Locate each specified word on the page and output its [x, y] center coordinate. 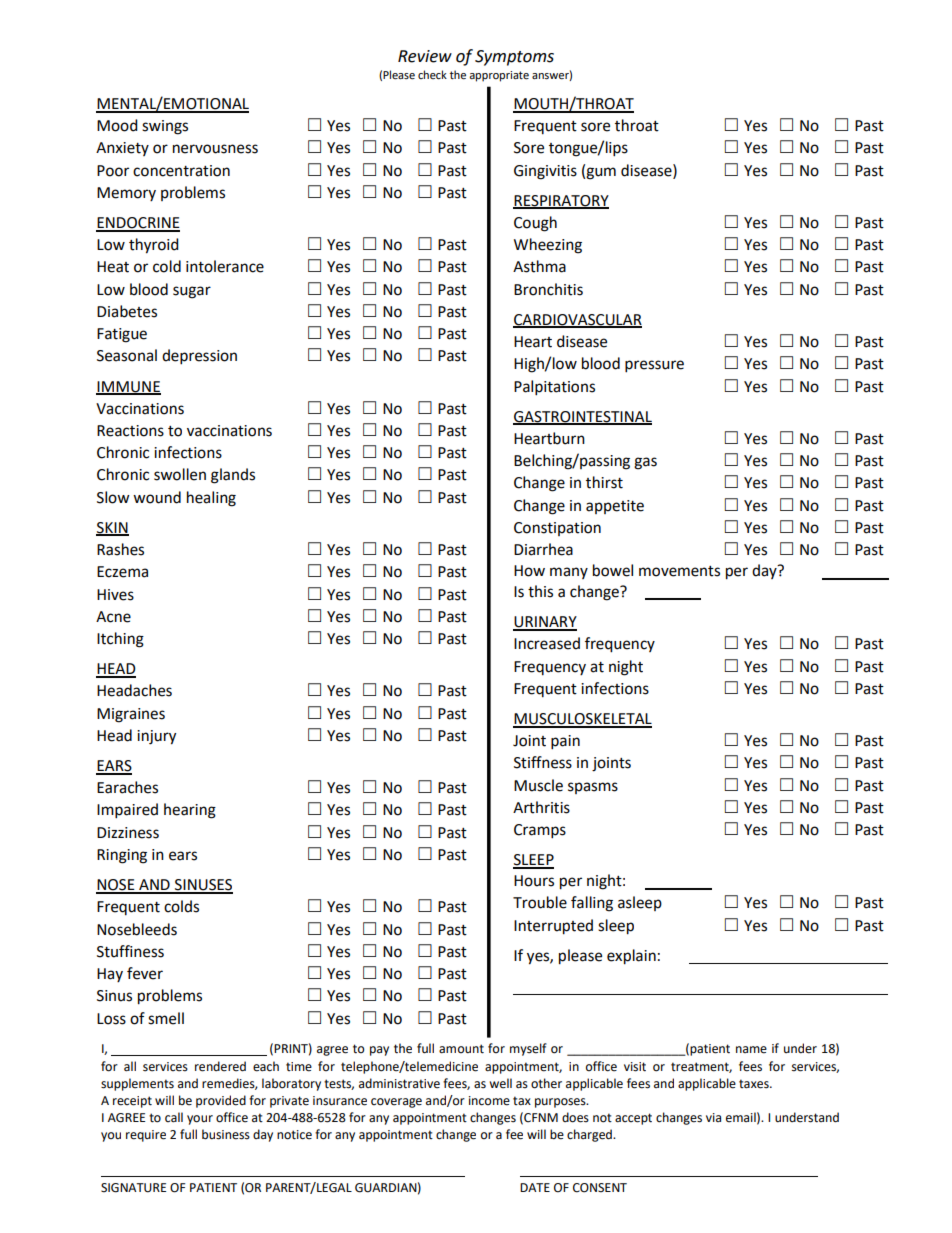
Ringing [122, 856]
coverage [396, 1103]
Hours [534, 881]
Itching [120, 640]
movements [679, 571]
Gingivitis [545, 172]
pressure [654, 366]
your [200, 1120]
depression [199, 357]
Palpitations [554, 388]
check [432, 74]
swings [165, 127]
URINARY [545, 623]
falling [592, 904]
